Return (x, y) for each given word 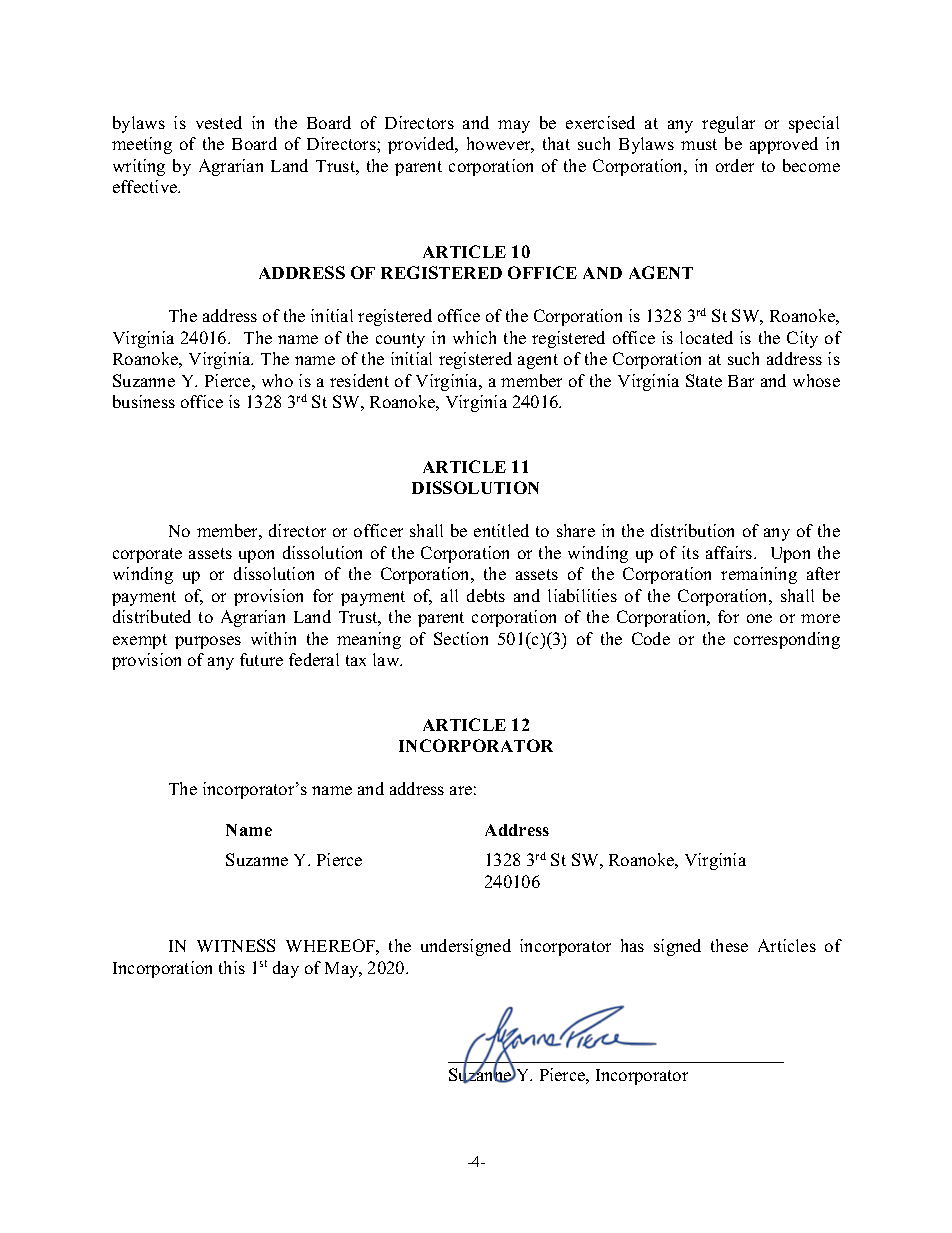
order (735, 165)
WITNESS (236, 945)
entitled (501, 530)
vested (219, 122)
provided (422, 145)
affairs (730, 552)
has (632, 945)
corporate (147, 555)
